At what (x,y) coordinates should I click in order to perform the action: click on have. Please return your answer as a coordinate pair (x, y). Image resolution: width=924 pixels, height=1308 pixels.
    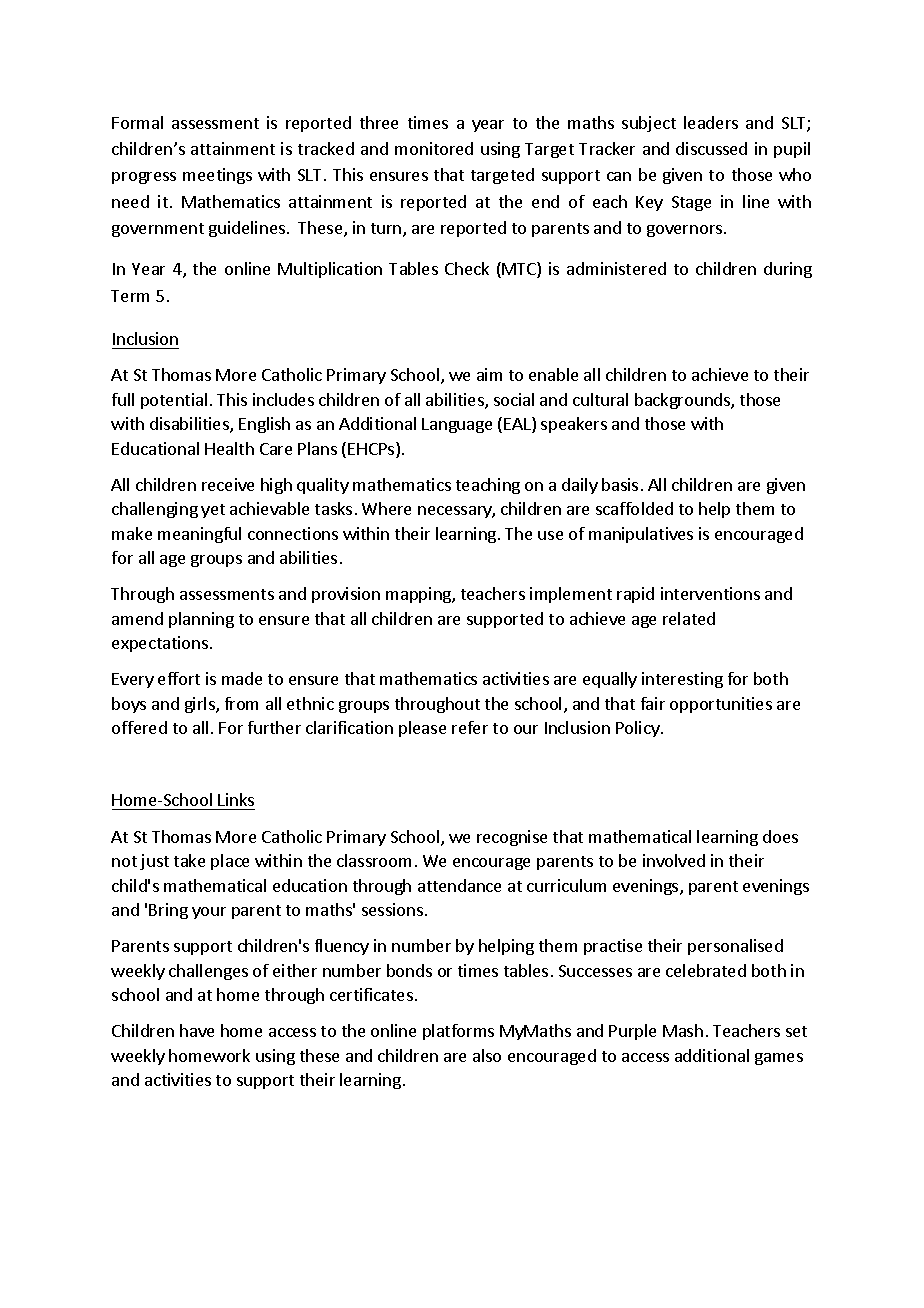
    Looking at the image, I should click on (197, 1030).
